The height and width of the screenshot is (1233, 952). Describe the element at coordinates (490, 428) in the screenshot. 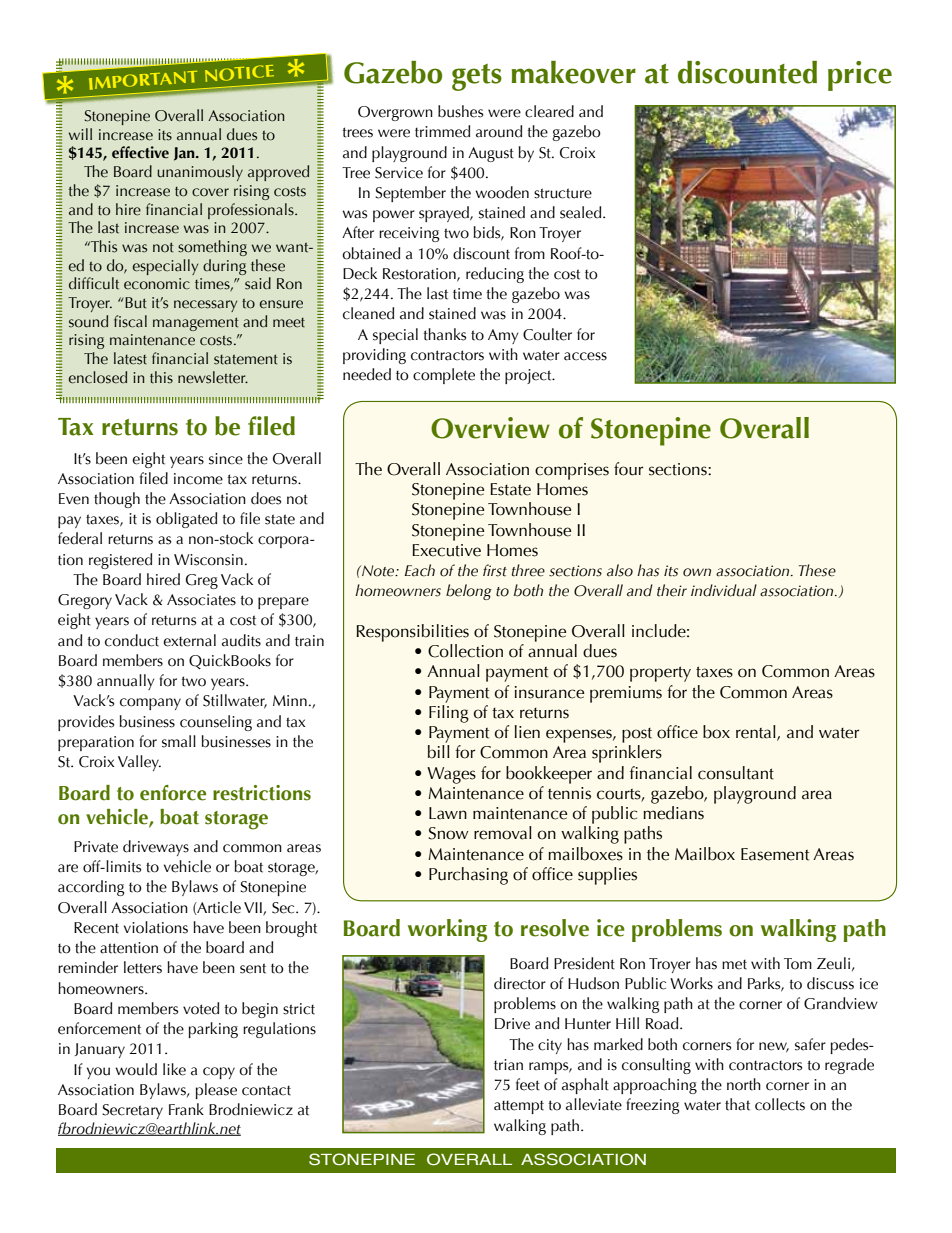

I see `Overview` at that location.
